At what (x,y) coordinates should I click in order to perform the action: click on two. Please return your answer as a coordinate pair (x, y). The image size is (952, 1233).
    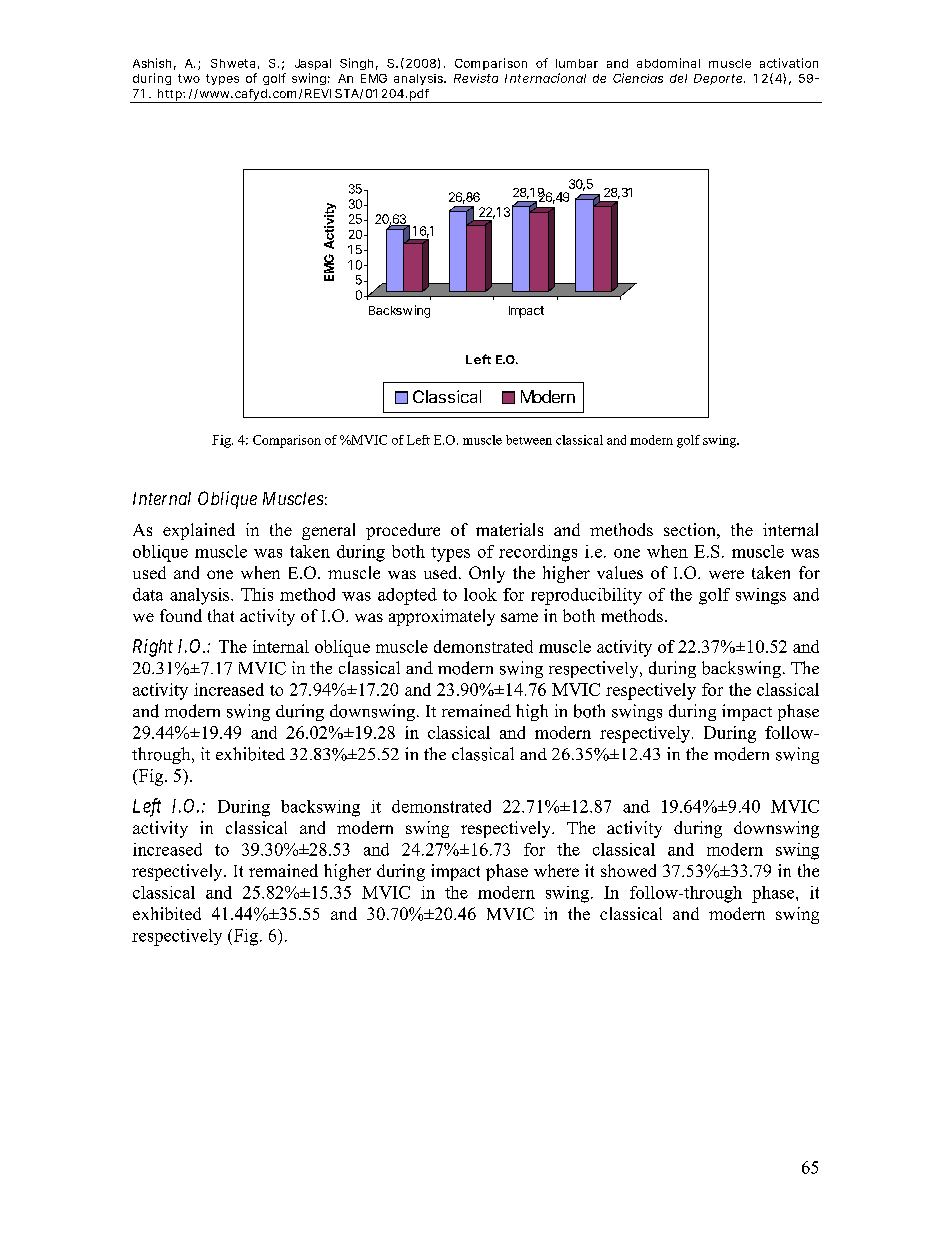
    Looking at the image, I should click on (189, 78).
